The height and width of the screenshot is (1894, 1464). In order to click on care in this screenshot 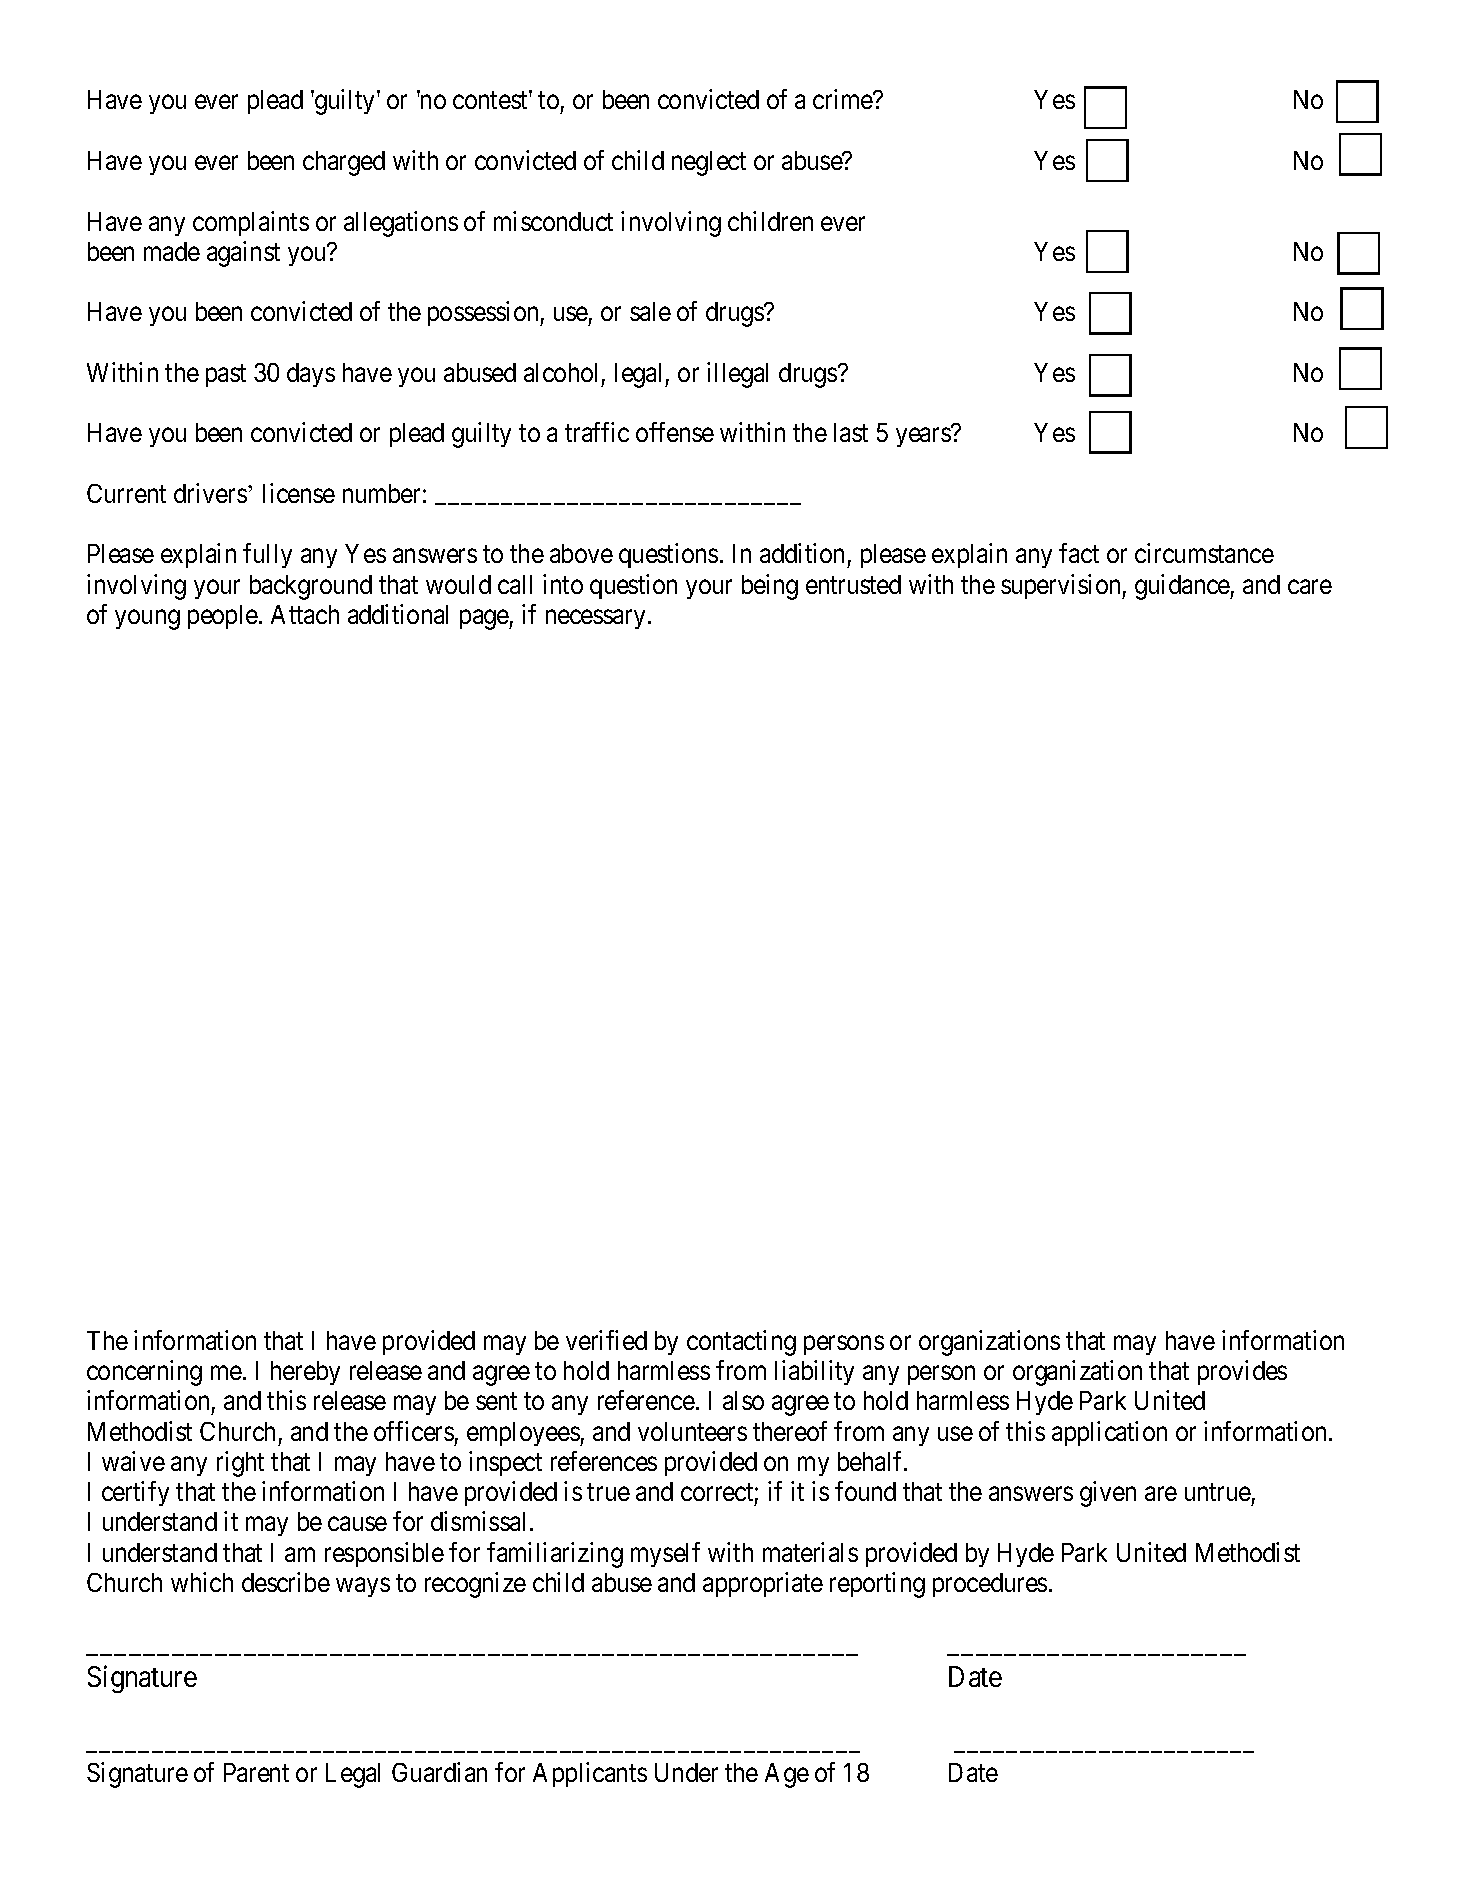, I will do `click(1310, 586)`.
